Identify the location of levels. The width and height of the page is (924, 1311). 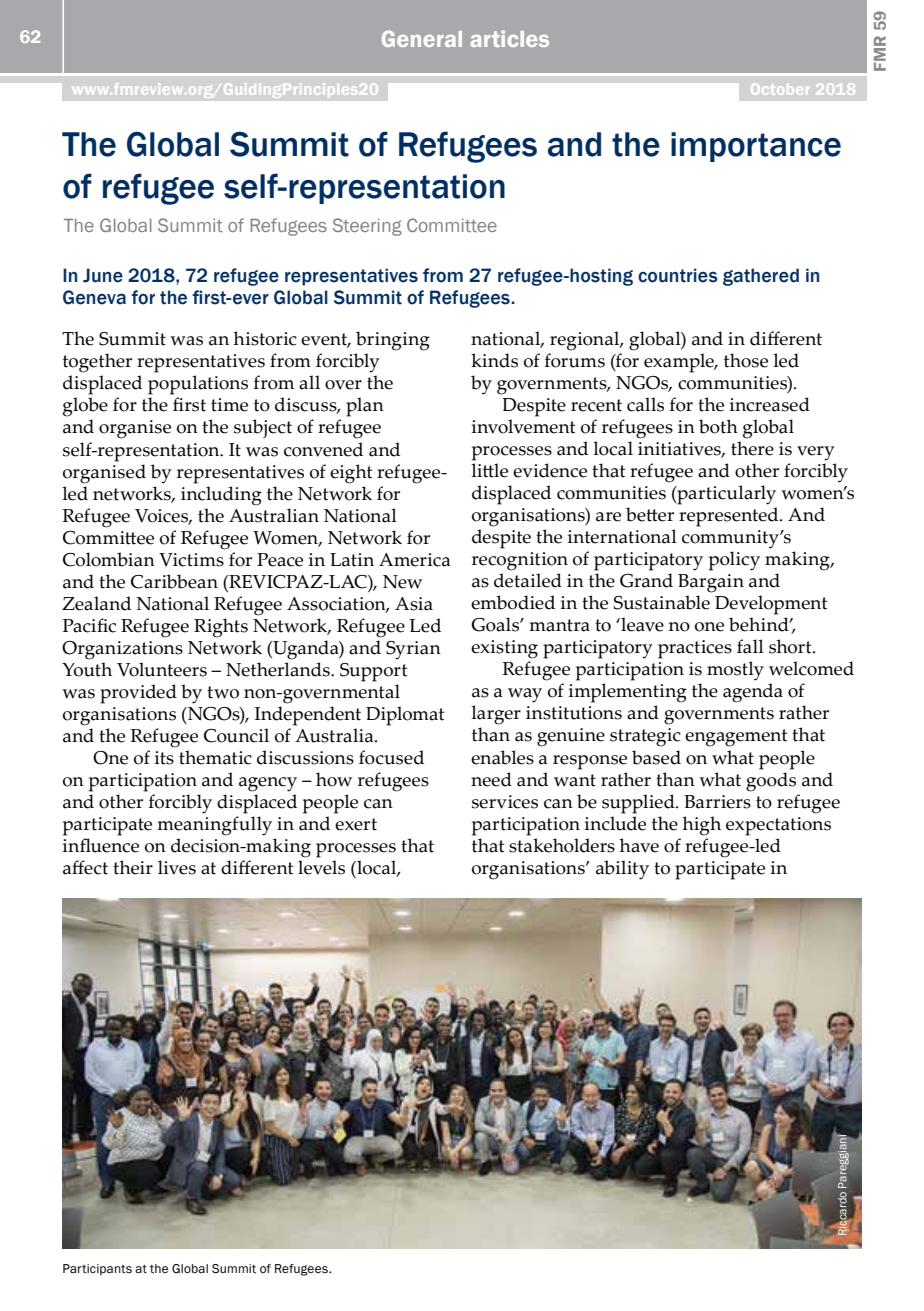
(321, 867).
